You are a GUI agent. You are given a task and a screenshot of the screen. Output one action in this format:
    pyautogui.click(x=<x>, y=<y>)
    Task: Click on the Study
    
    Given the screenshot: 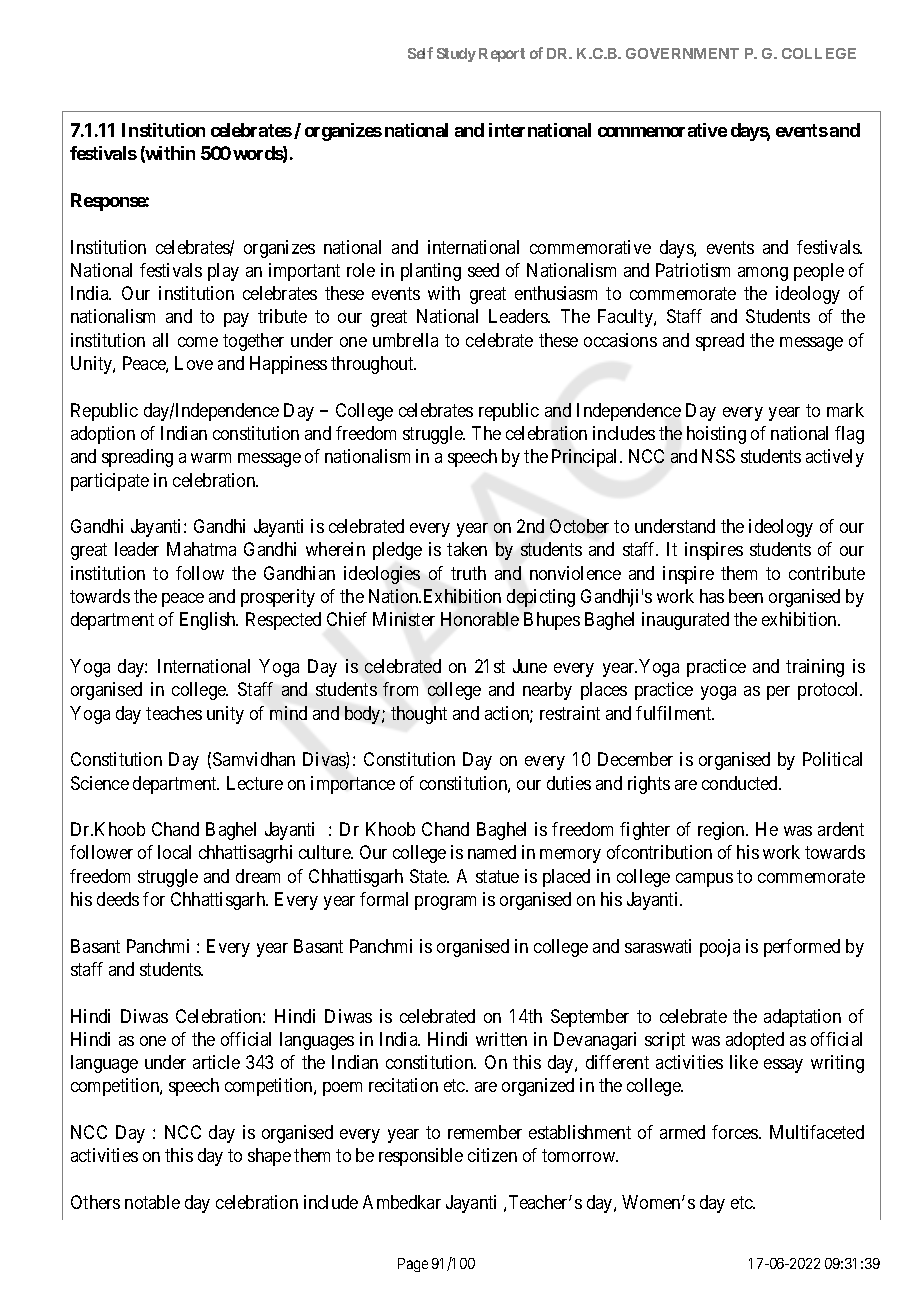 What is the action you would take?
    pyautogui.click(x=456, y=55)
